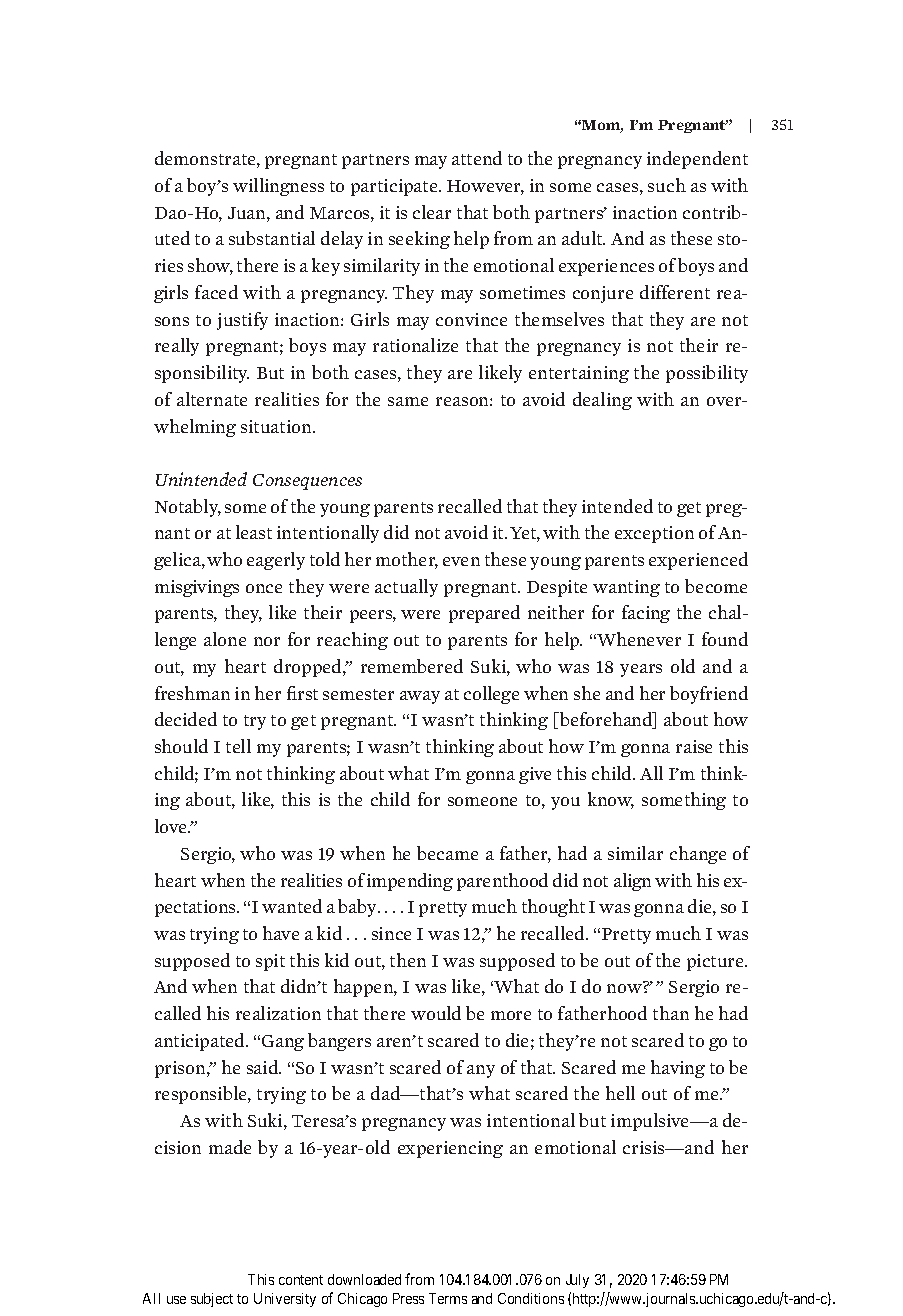 This page has height=1316, width=903. Describe the element at coordinates (212, 399) in the page. I see `alternate` at that location.
